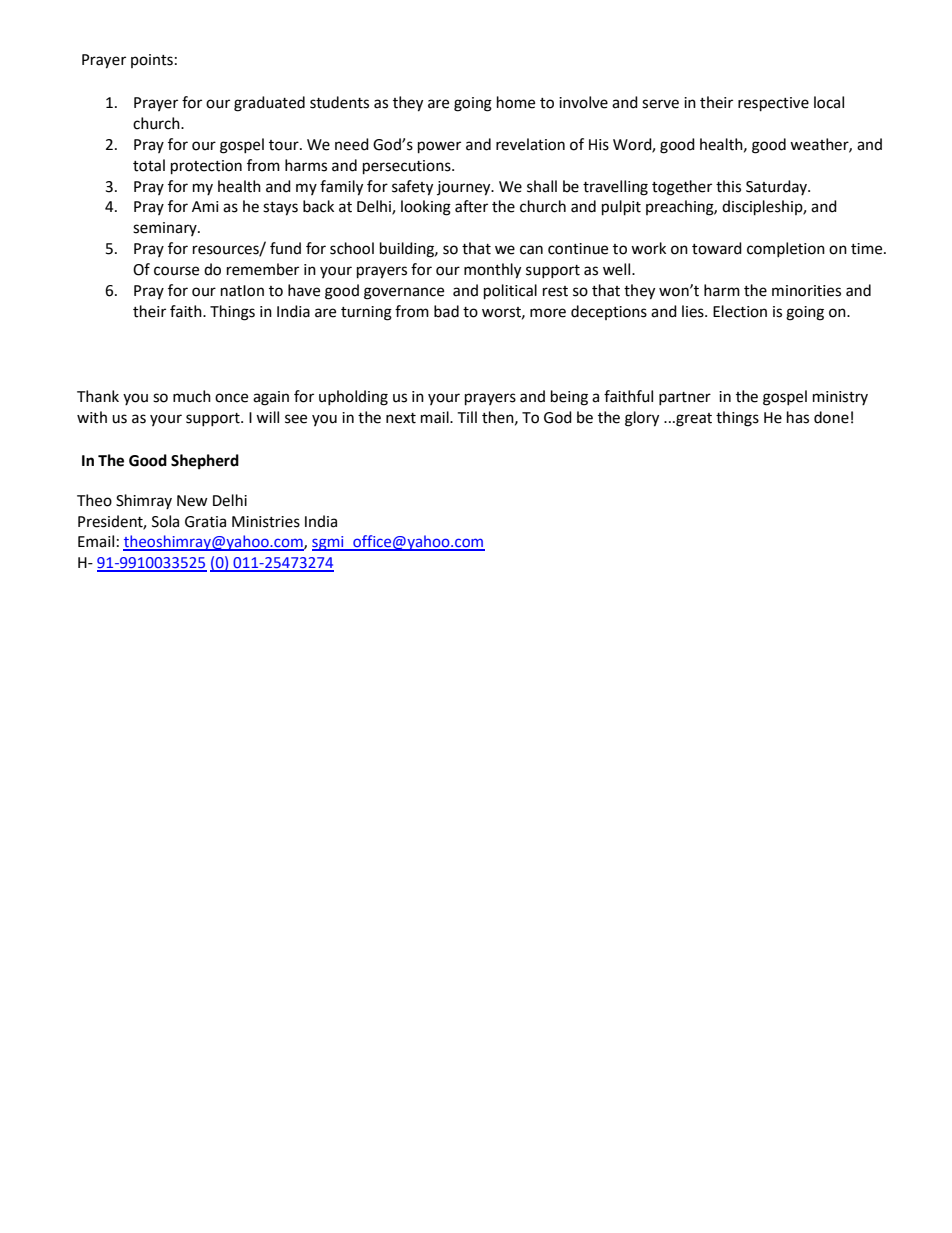 The image size is (952, 1233). I want to click on completion, so click(786, 249).
